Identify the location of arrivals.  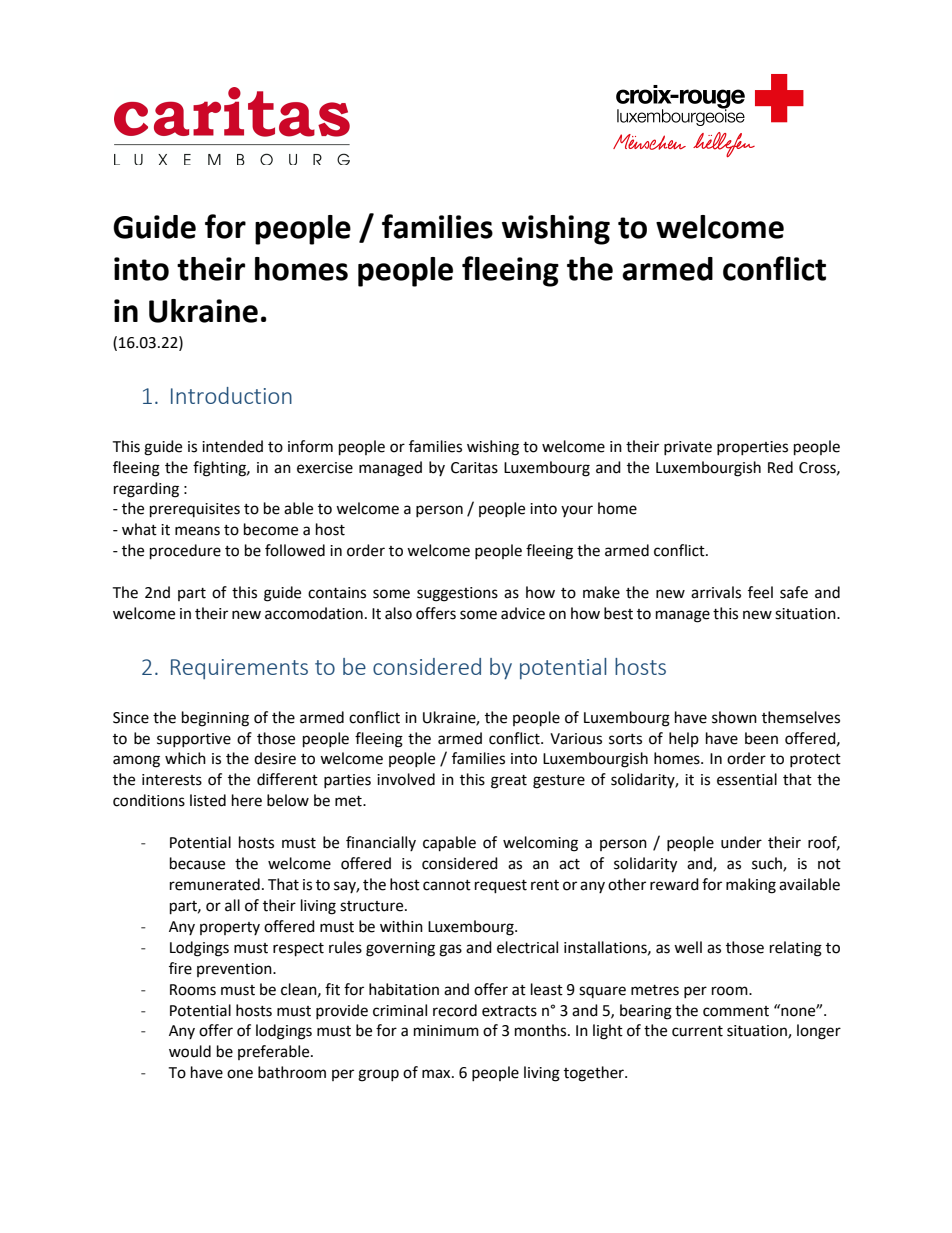
(716, 592).
